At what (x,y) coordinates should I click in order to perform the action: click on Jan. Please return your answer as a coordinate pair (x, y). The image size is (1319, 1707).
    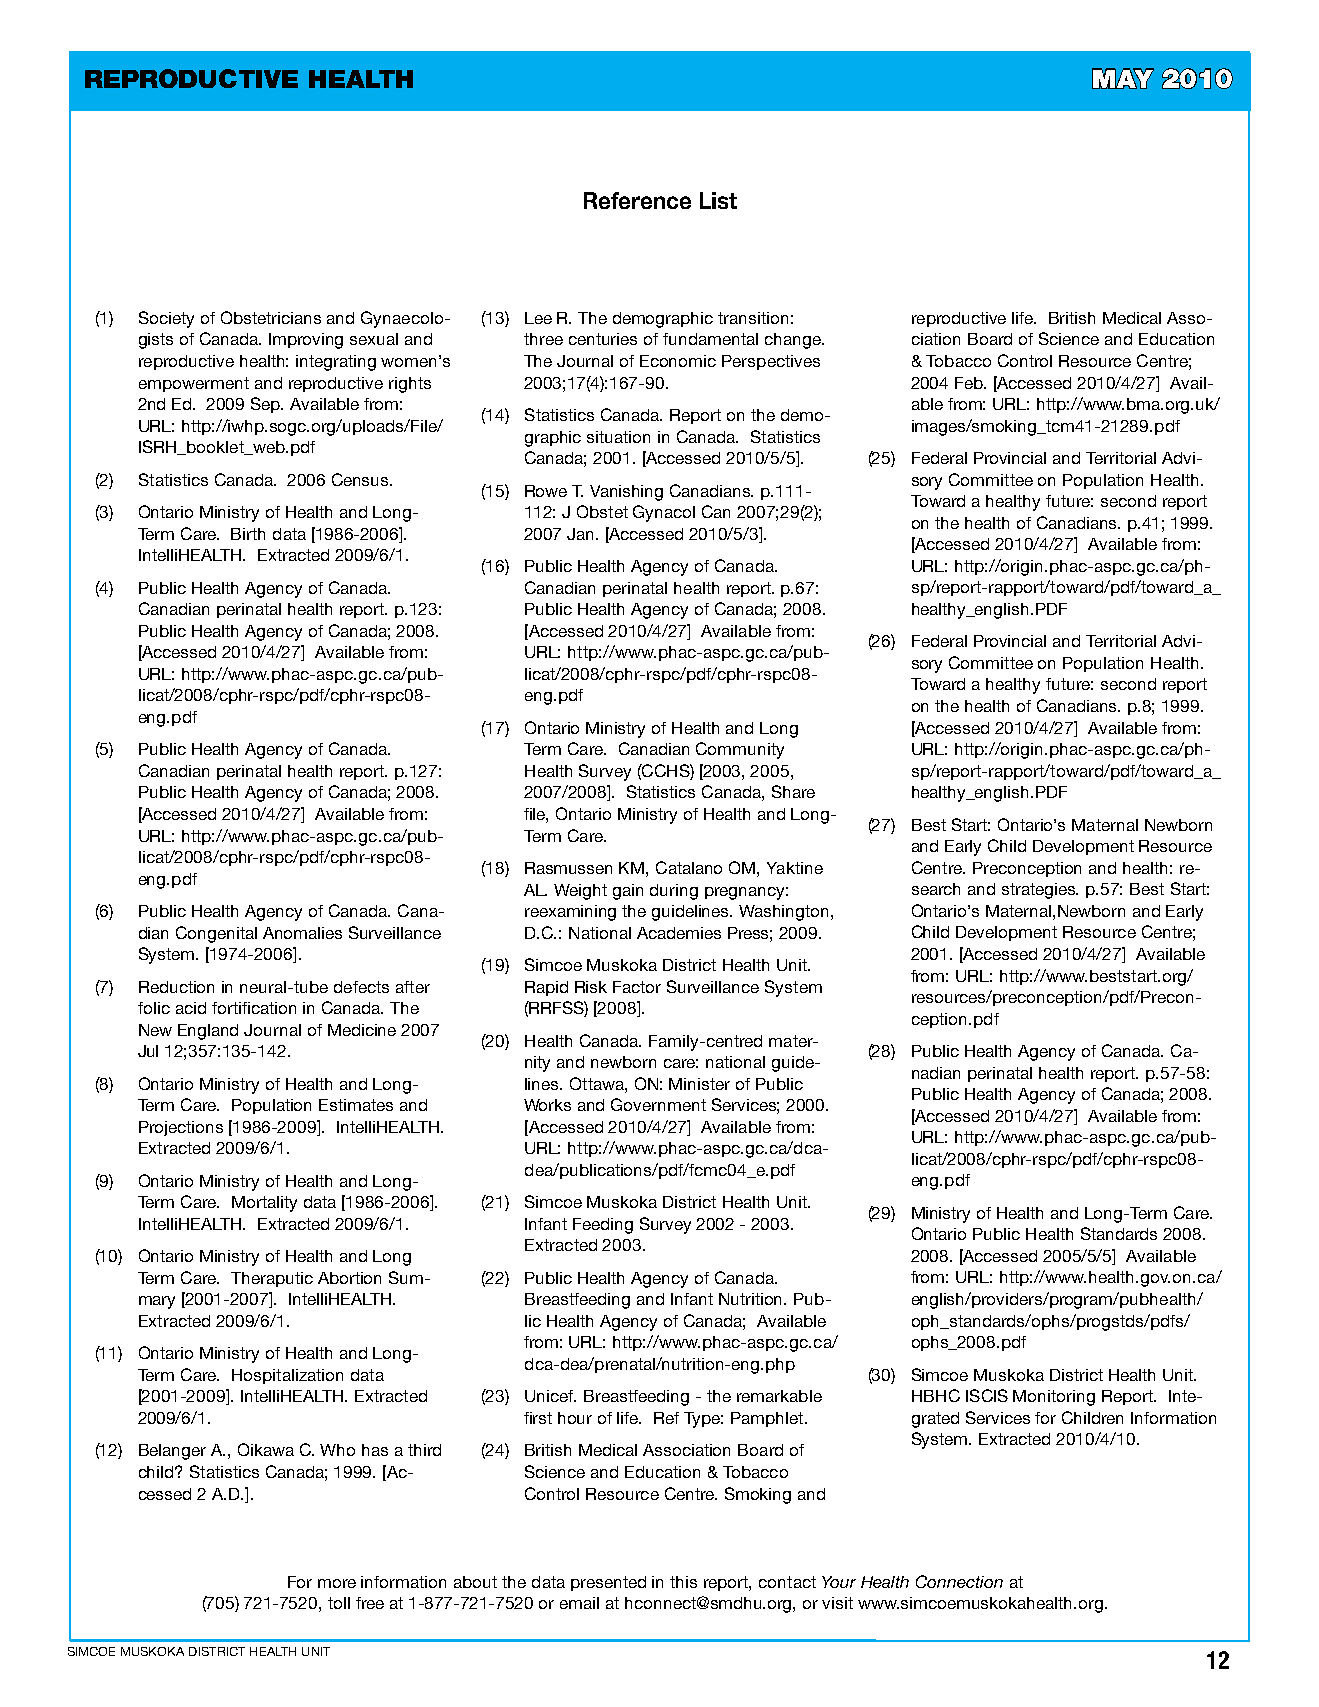
    Looking at the image, I should click on (582, 534).
